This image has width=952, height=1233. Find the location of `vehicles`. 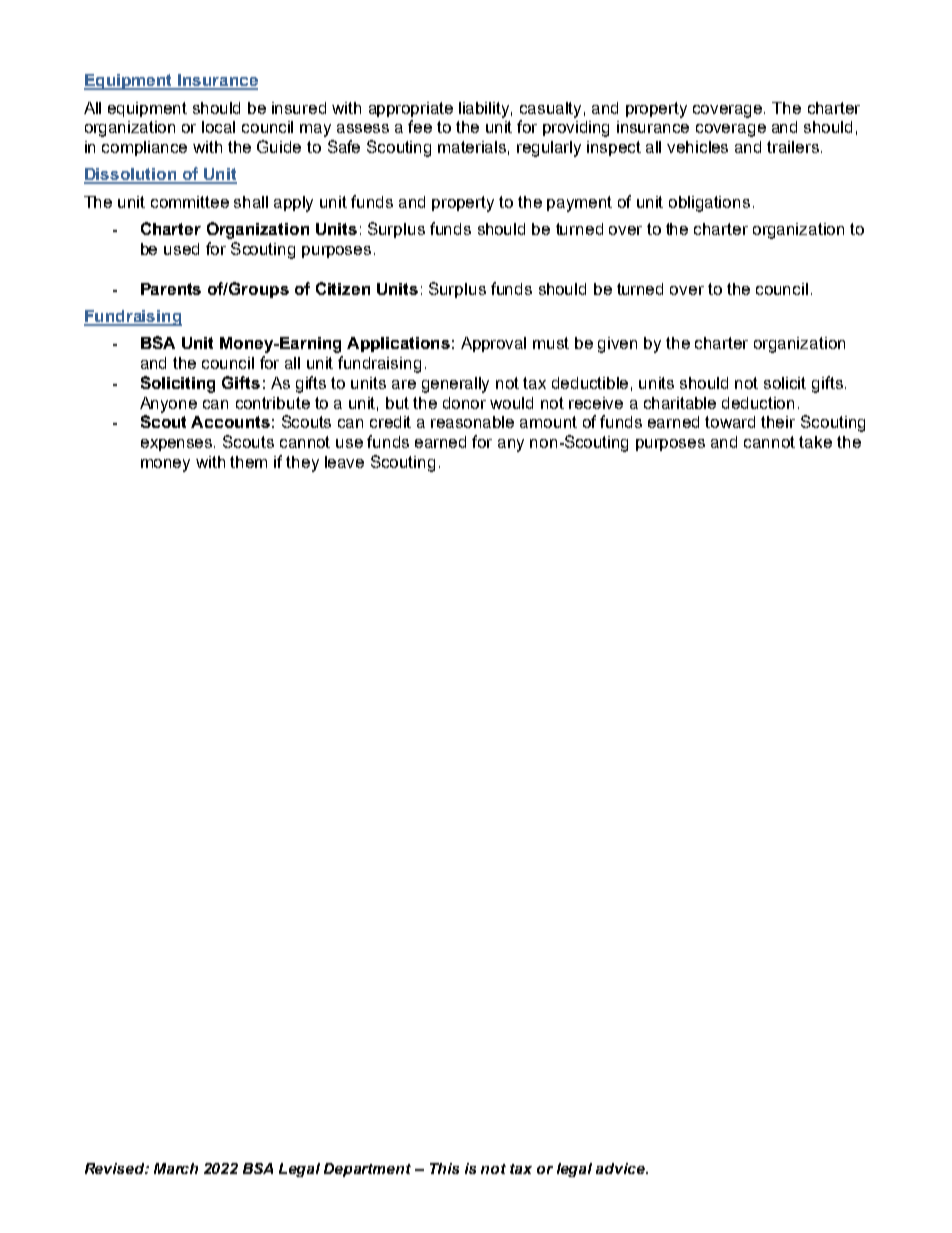

vehicles is located at coordinates (697, 147).
